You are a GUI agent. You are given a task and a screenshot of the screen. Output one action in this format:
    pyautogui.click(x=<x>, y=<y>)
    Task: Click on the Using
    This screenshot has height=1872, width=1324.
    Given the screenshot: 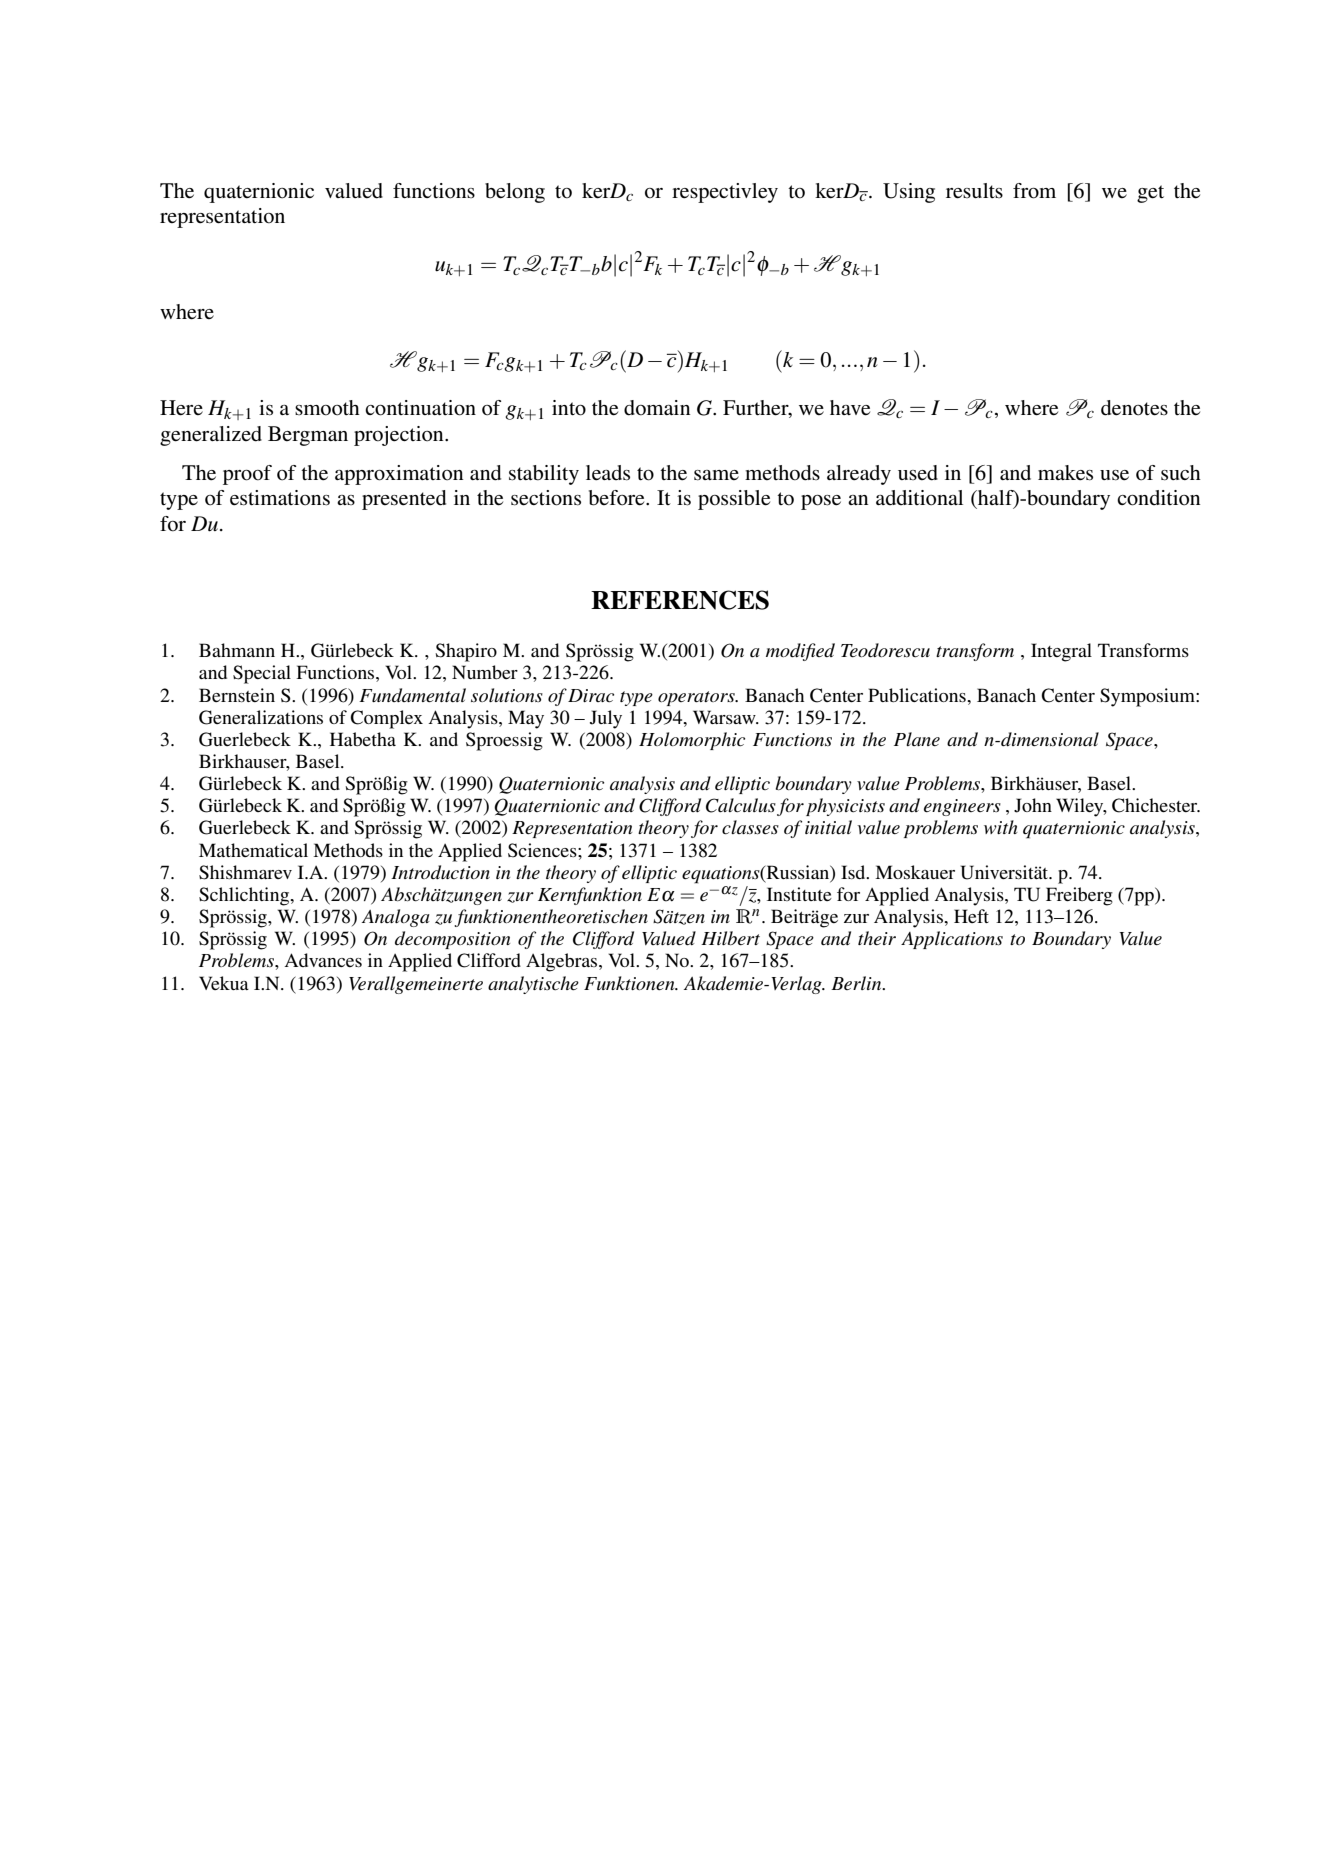 What is the action you would take?
    pyautogui.click(x=909, y=193)
